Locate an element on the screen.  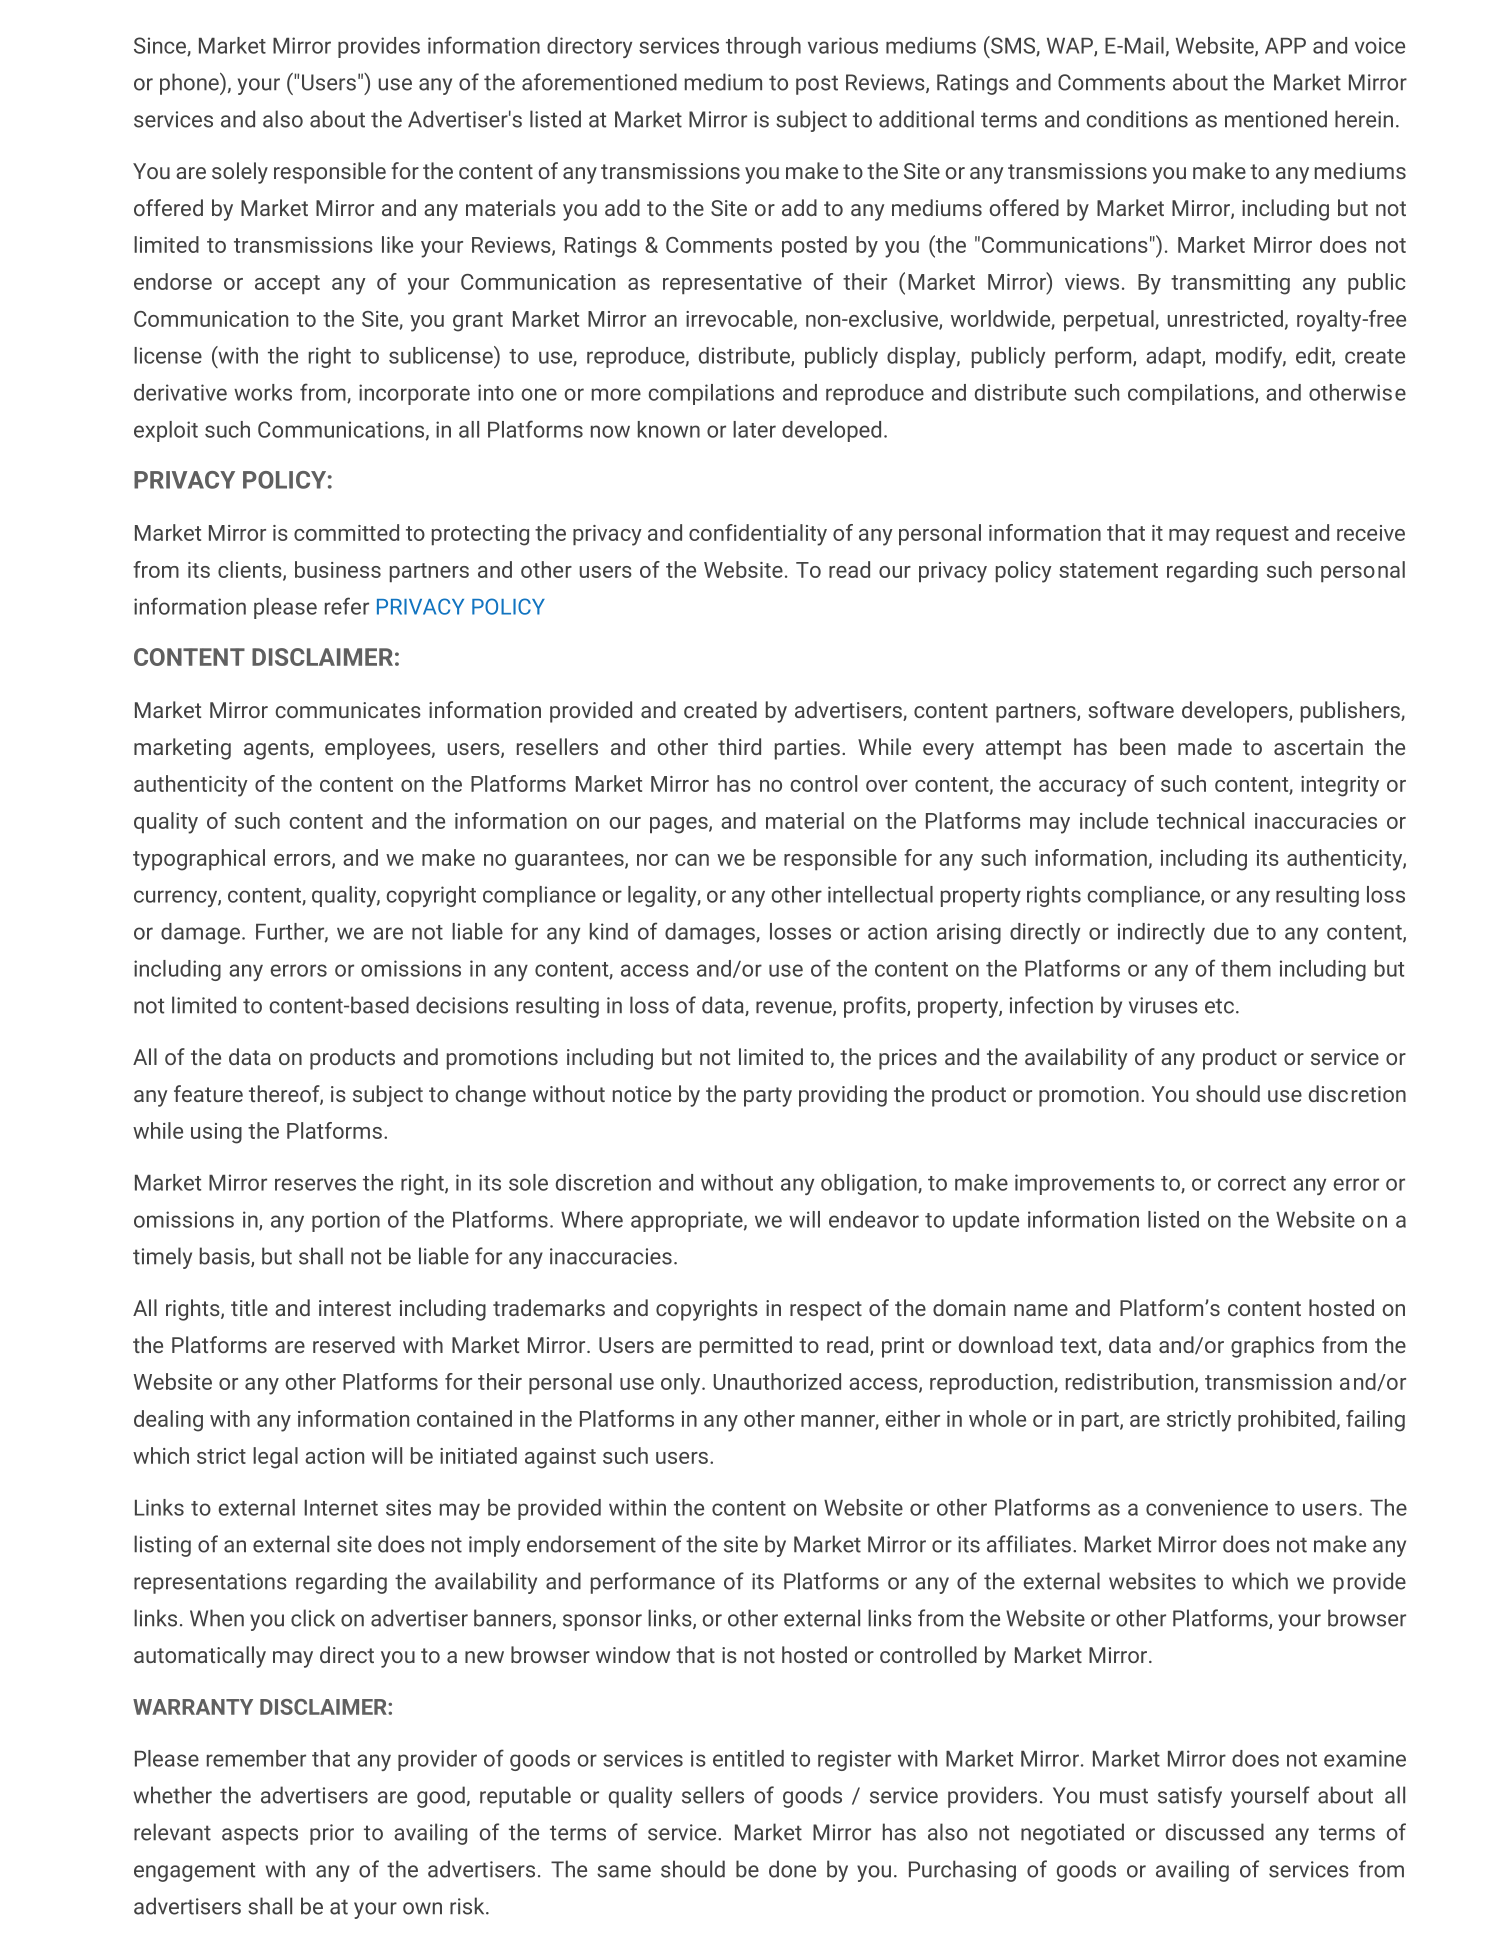
prohibited is located at coordinates (1286, 1420).
